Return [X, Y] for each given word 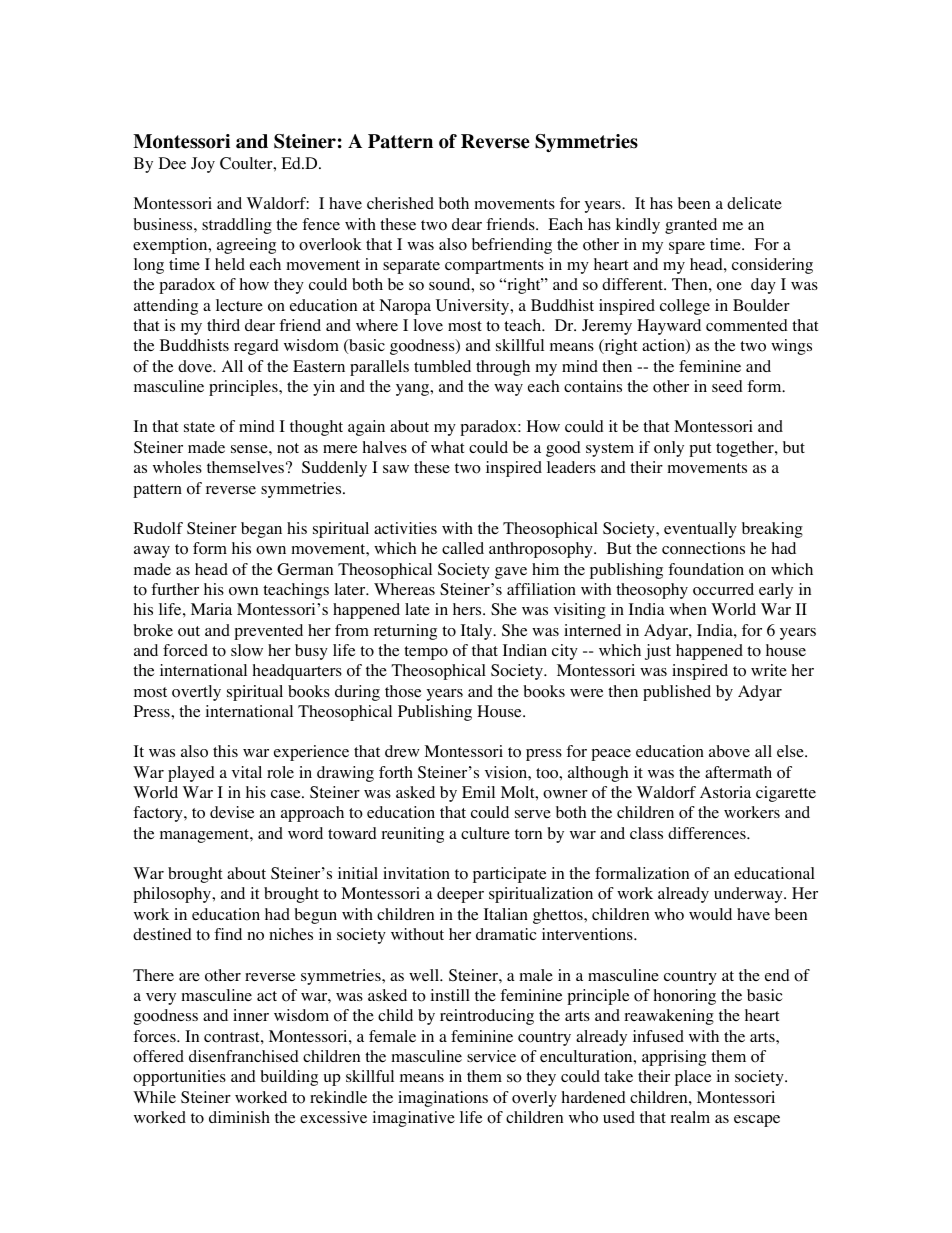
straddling [237, 226]
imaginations [443, 1099]
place [693, 1078]
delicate [754, 203]
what [447, 447]
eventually [700, 530]
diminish [239, 1117]
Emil [478, 792]
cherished [400, 203]
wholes [177, 467]
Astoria [725, 792]
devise [232, 812]
